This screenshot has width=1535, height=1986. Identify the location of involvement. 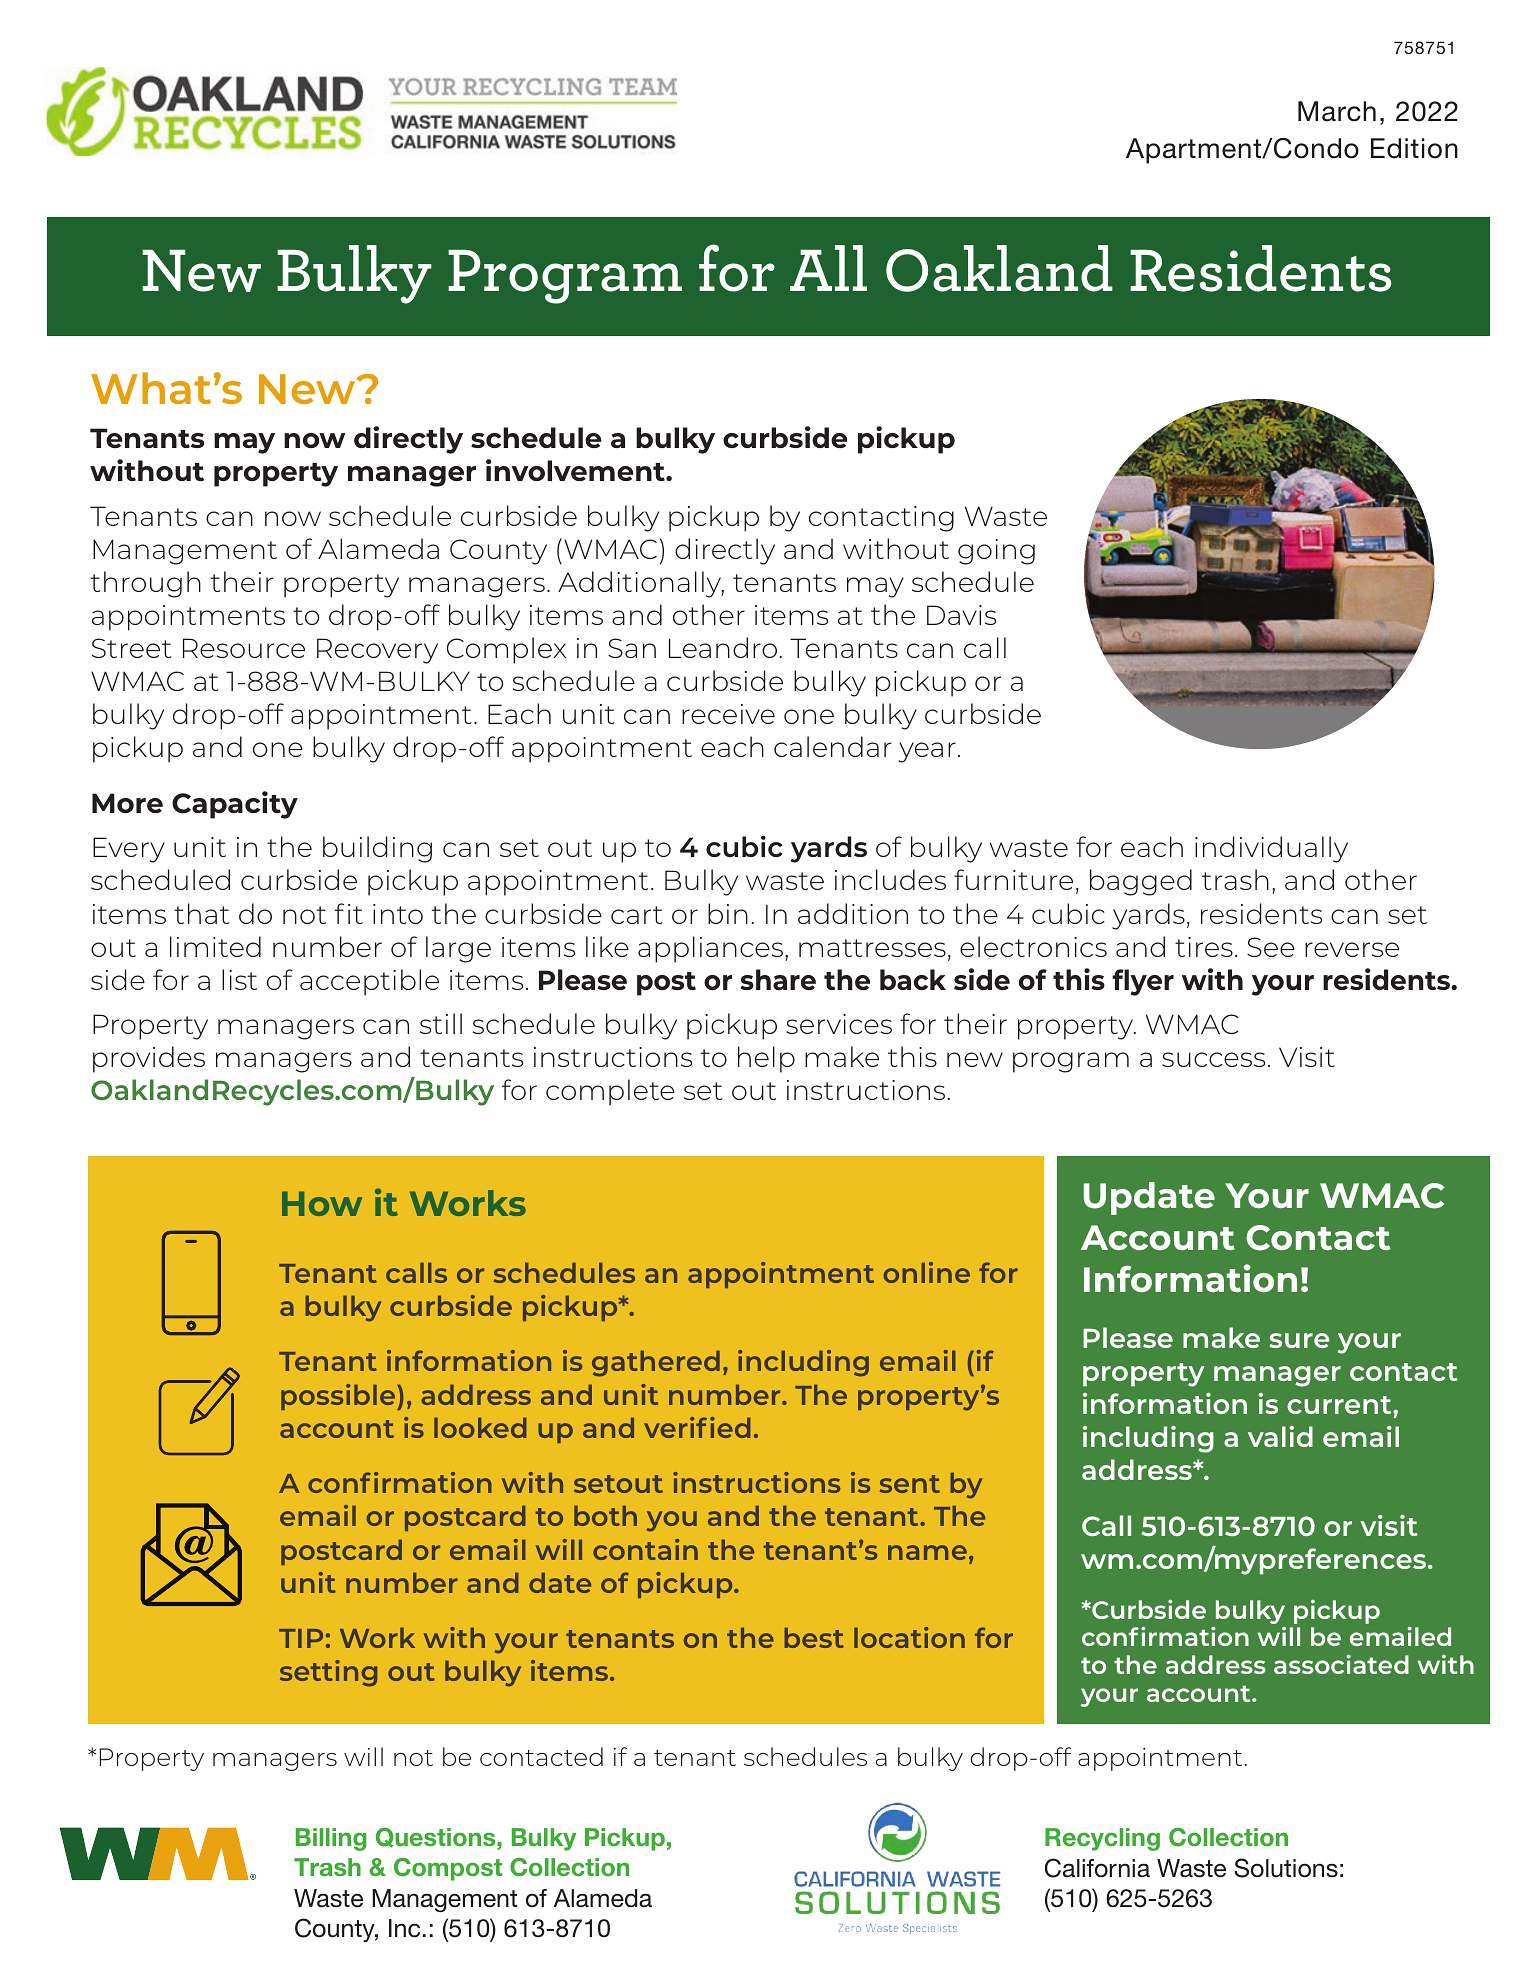
(576, 470).
